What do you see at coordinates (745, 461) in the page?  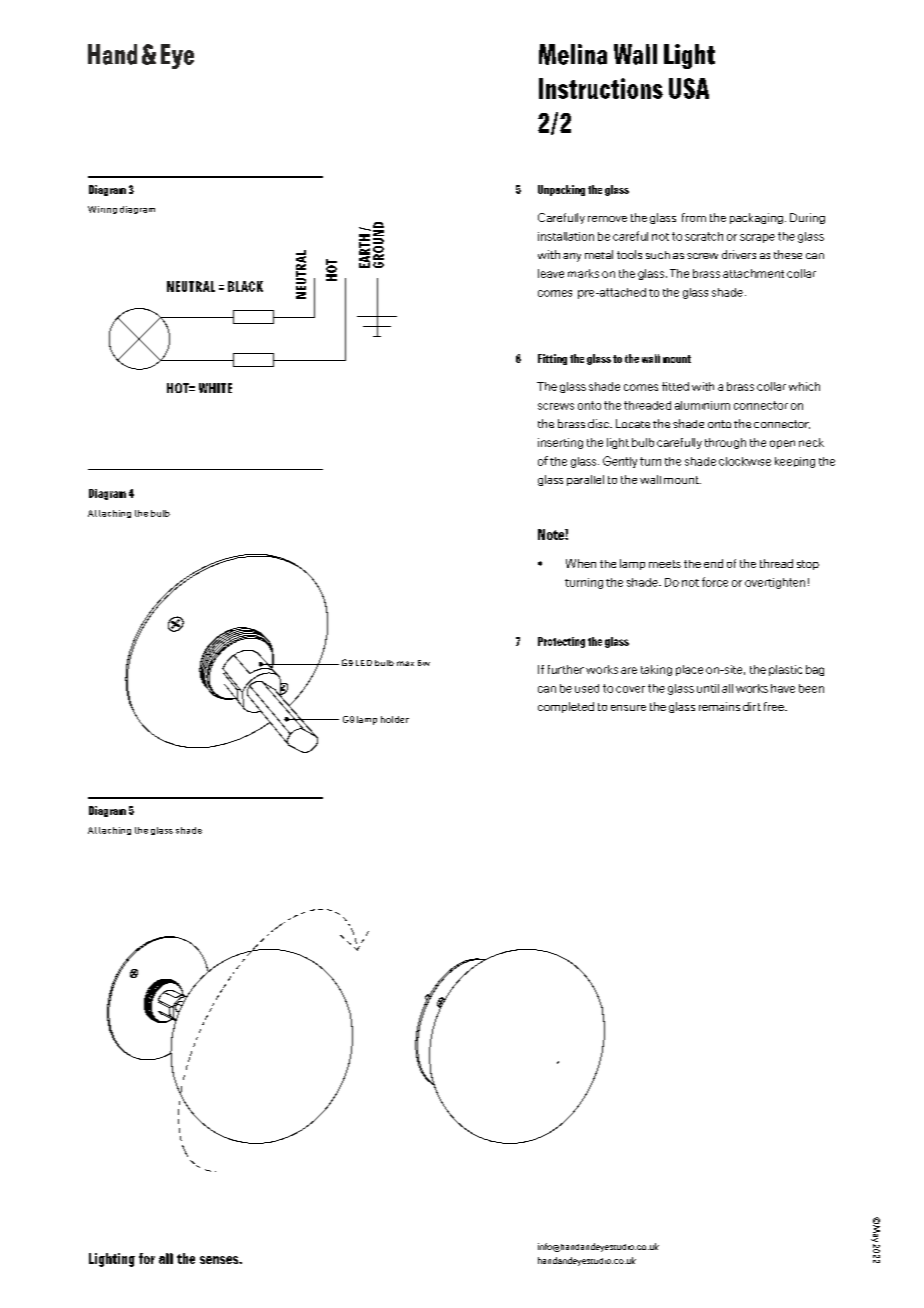 I see `clockwise` at bounding box center [745, 461].
